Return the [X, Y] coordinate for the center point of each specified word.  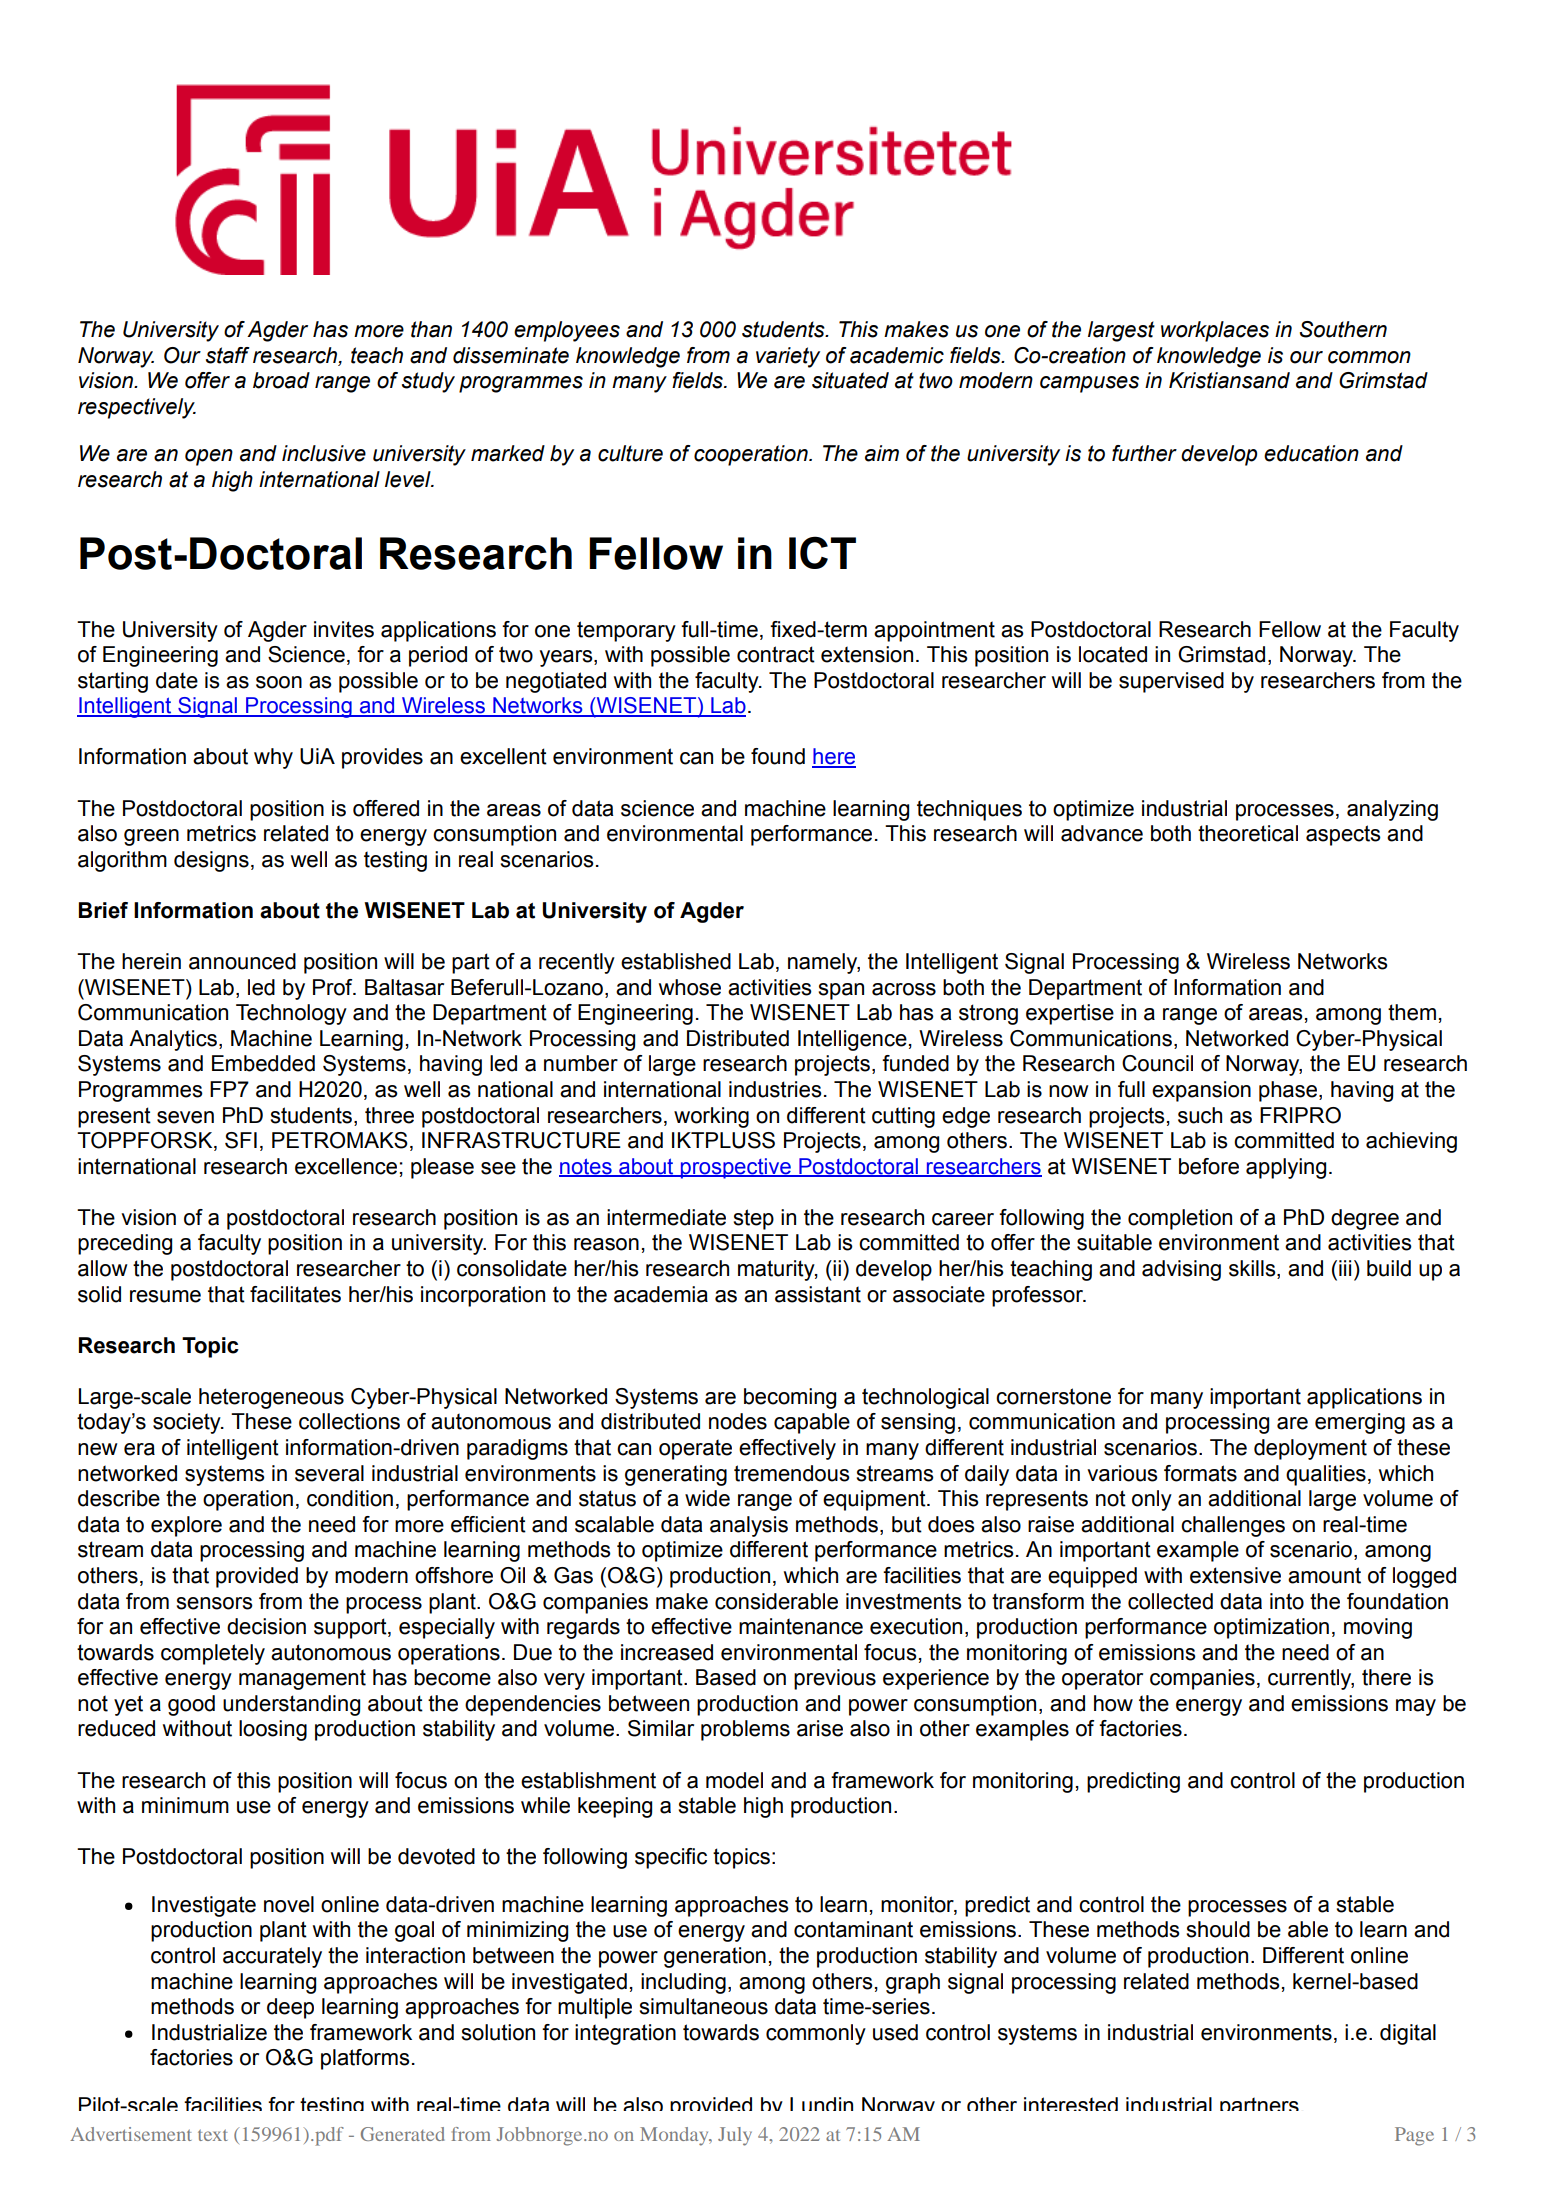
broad [281, 380]
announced [242, 961]
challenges [1233, 1526]
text [213, 2135]
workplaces [1215, 331]
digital [1408, 2034]
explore [186, 1526]
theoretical [1248, 833]
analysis [749, 1526]
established [676, 961]
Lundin [821, 2104]
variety [788, 357]
